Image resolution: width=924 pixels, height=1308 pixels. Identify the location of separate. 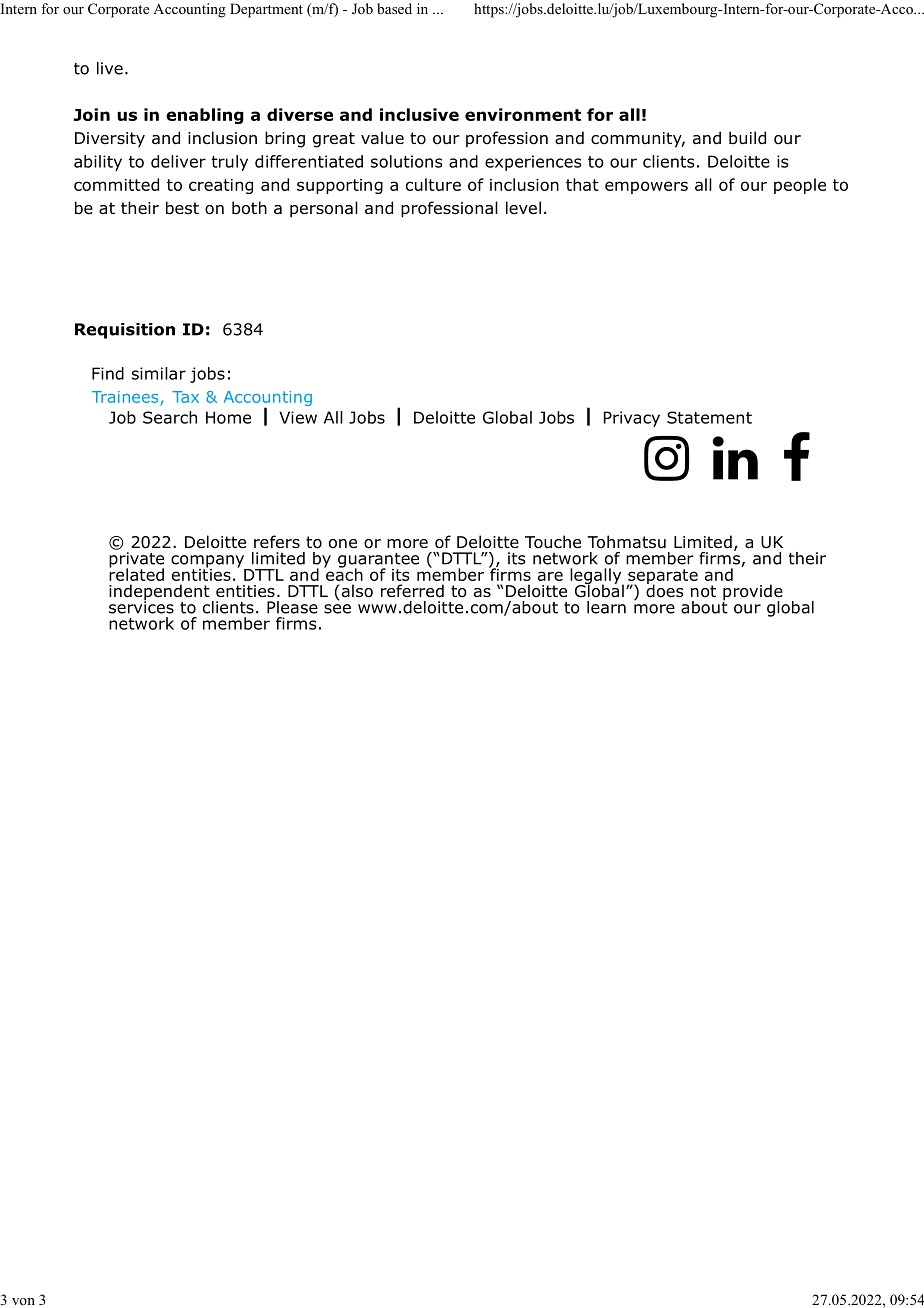
(662, 577).
